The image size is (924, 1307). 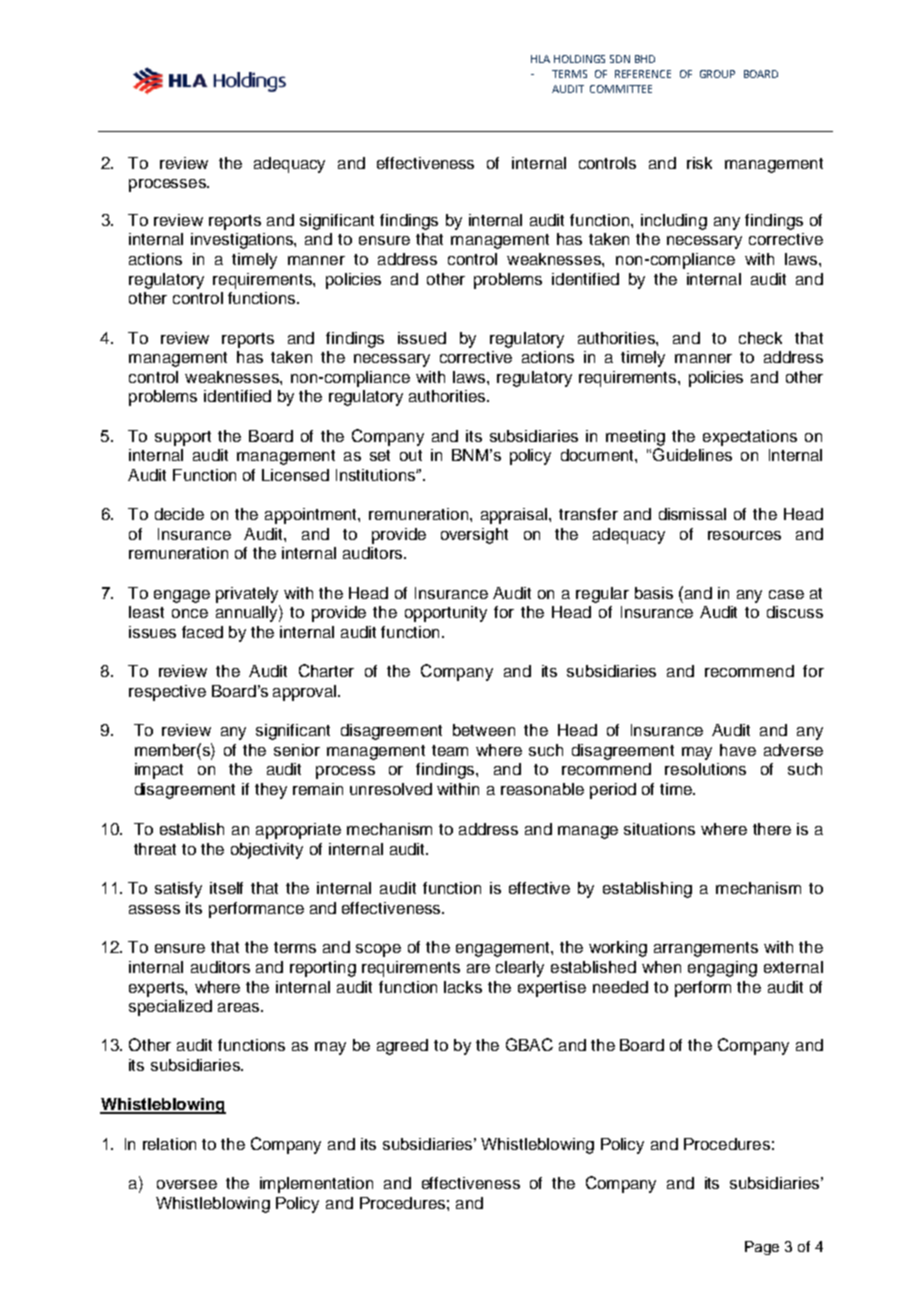 I want to click on GROUP, so click(x=717, y=74).
